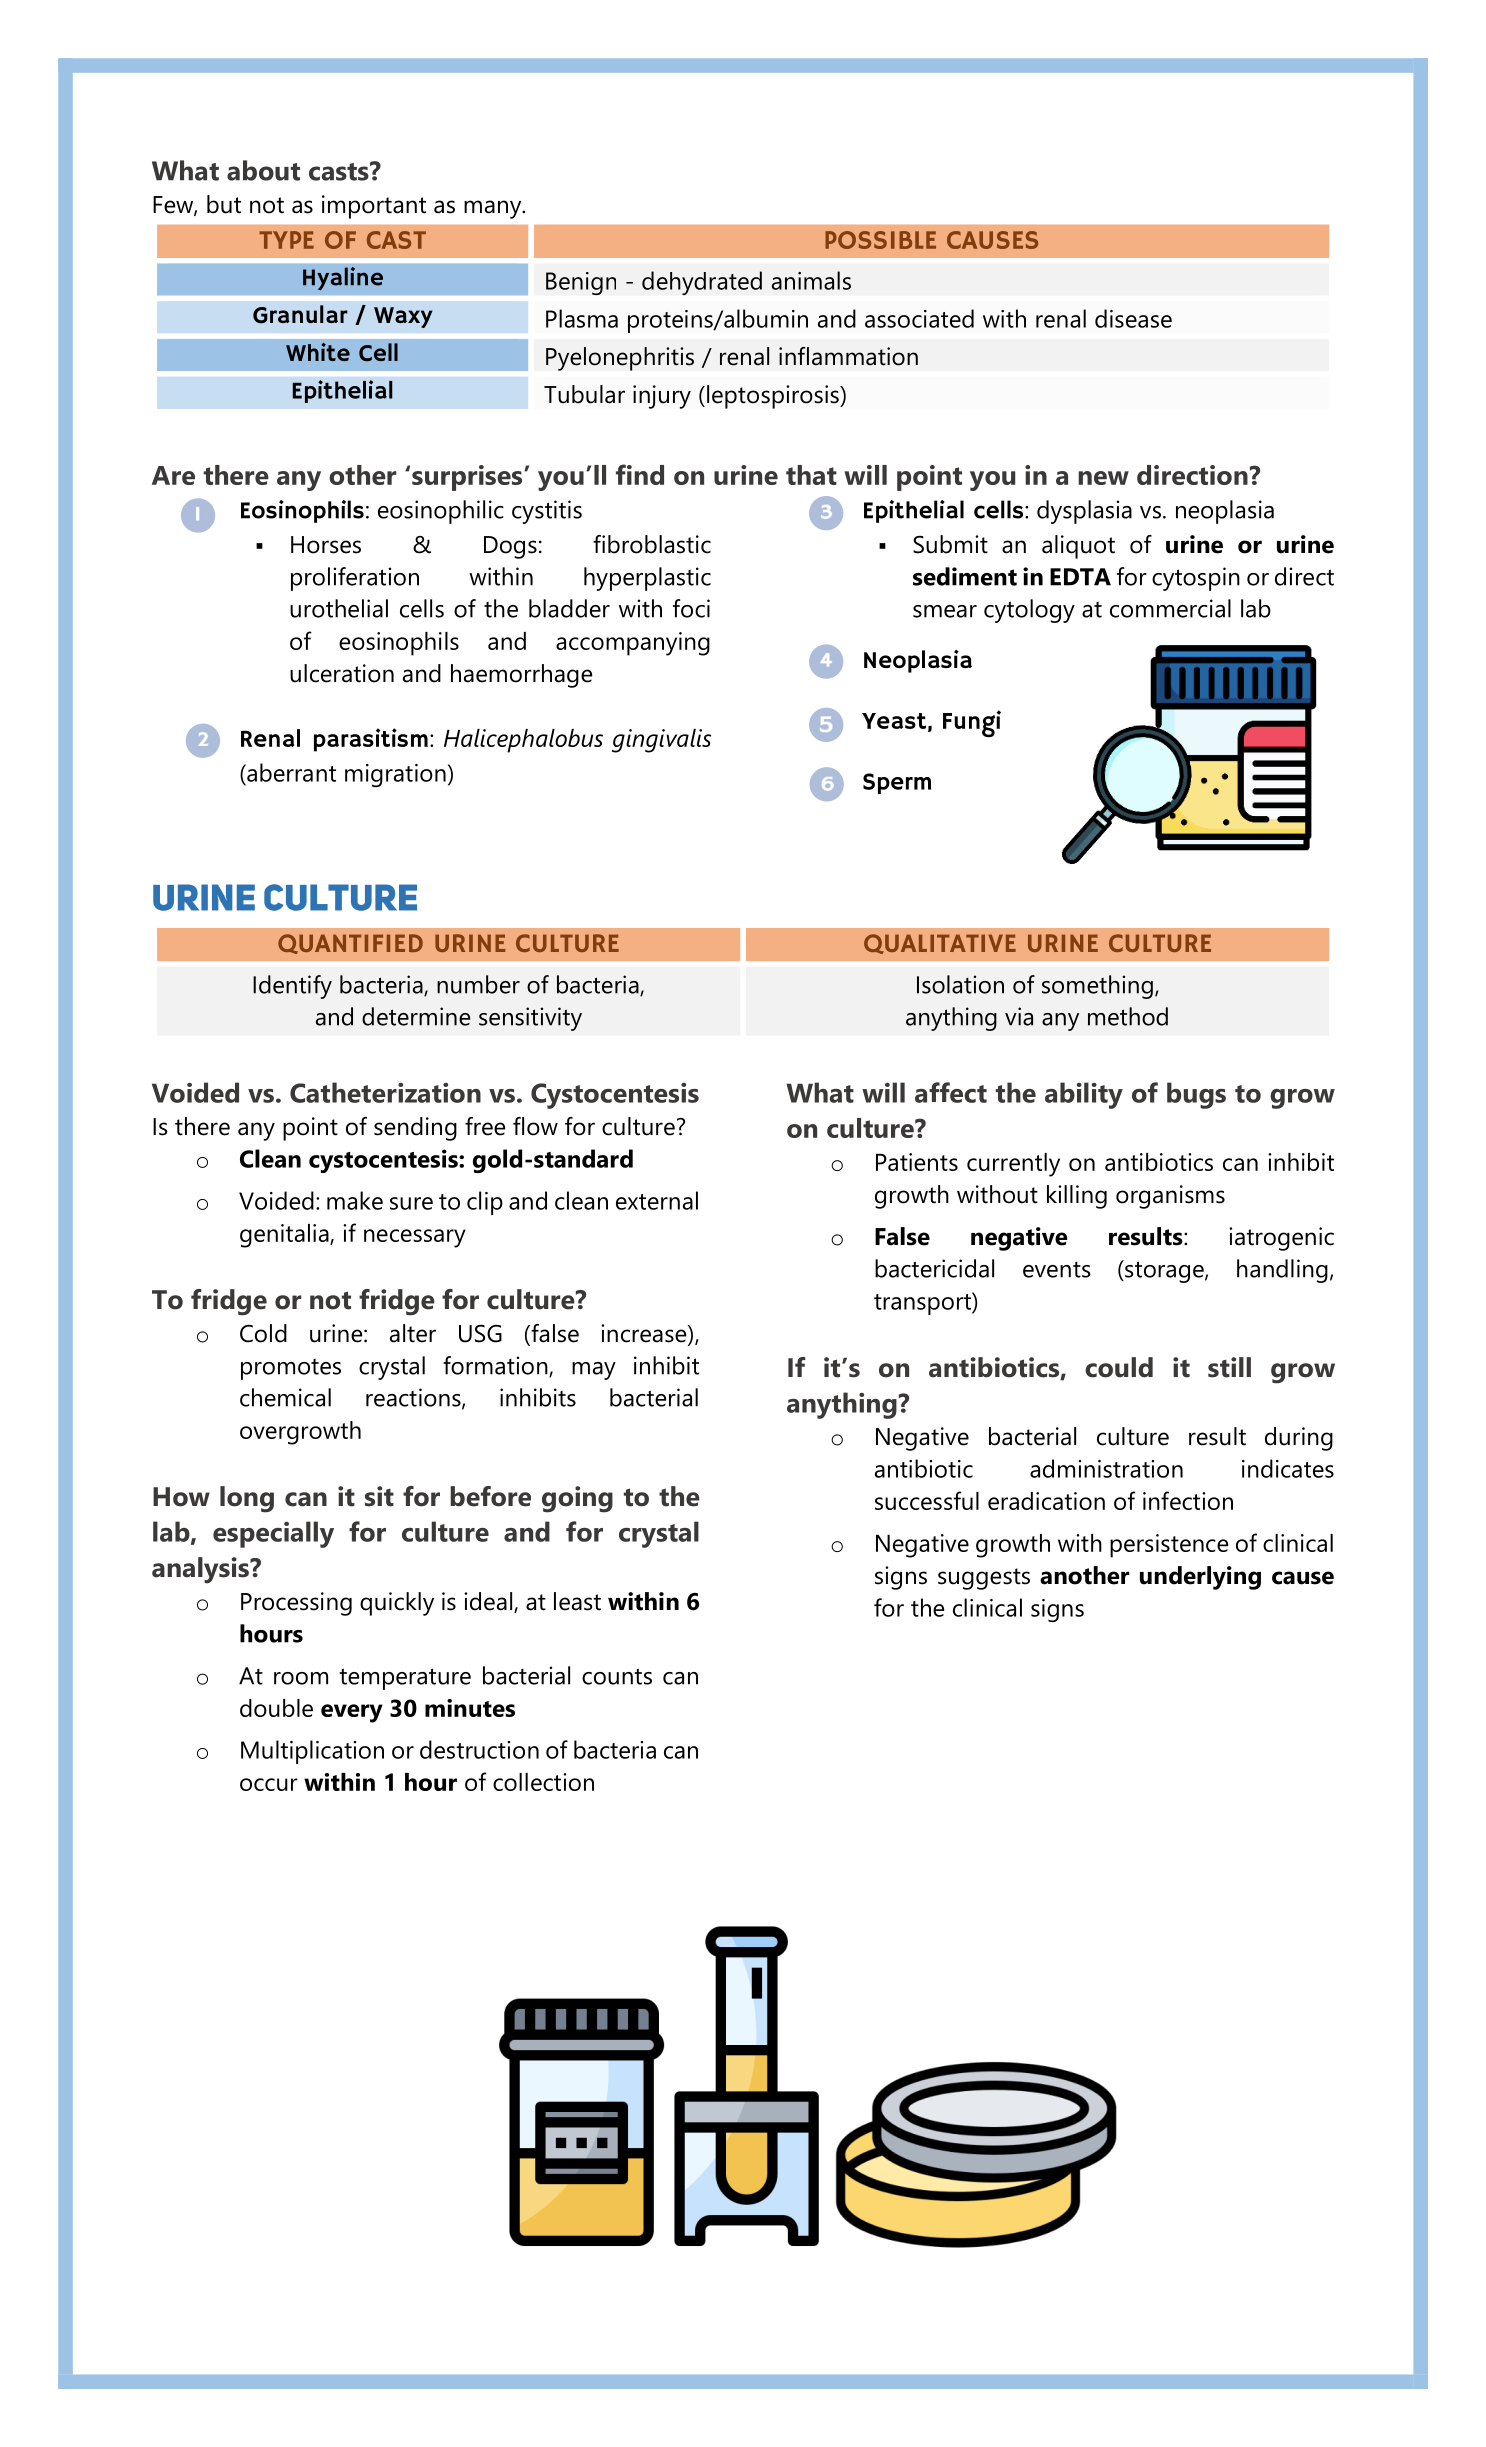 The image size is (1486, 2447). Describe the element at coordinates (1106, 1468) in the document. I see `administration` at that location.
